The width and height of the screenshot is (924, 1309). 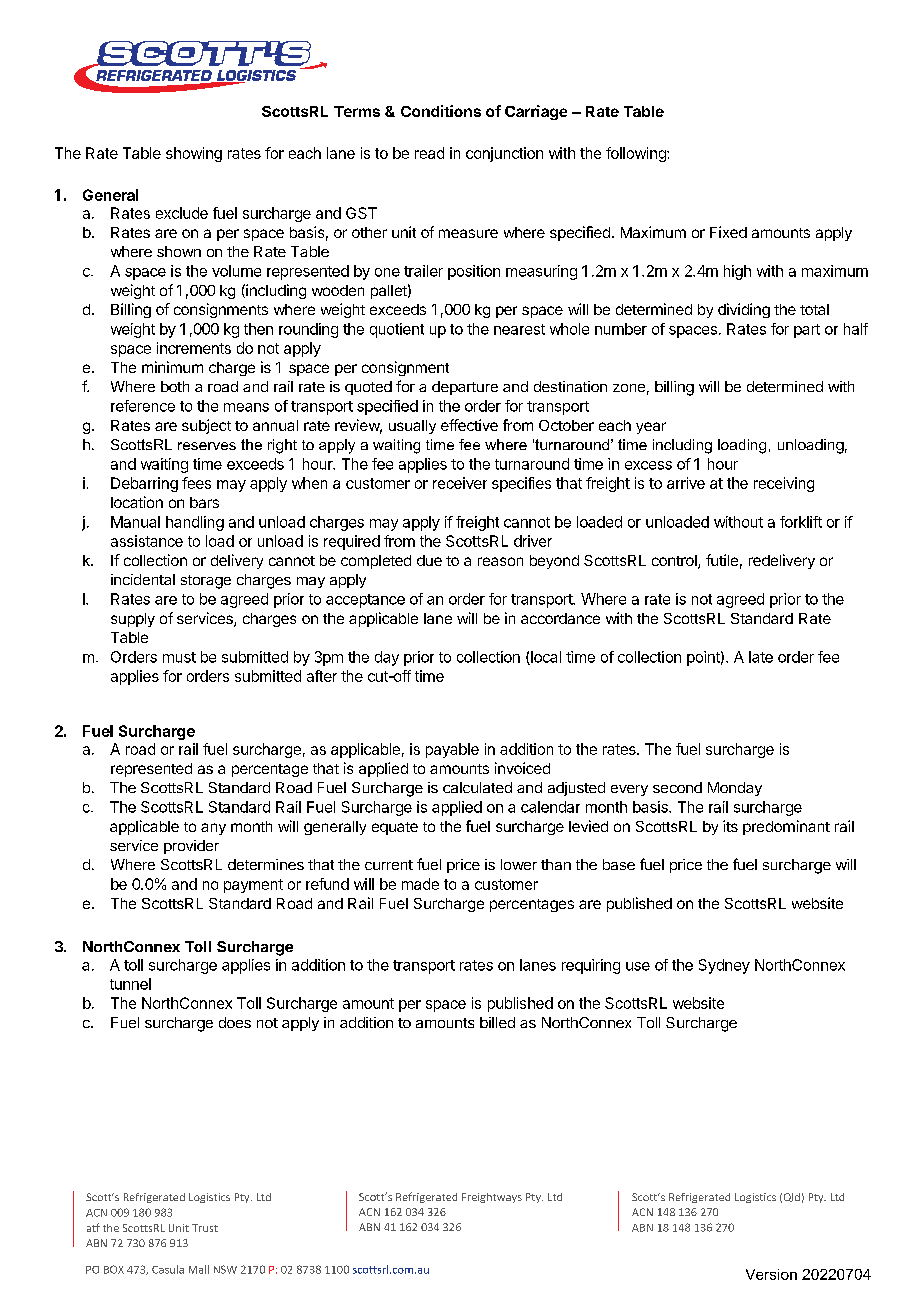 I want to click on receiving, so click(x=784, y=484).
